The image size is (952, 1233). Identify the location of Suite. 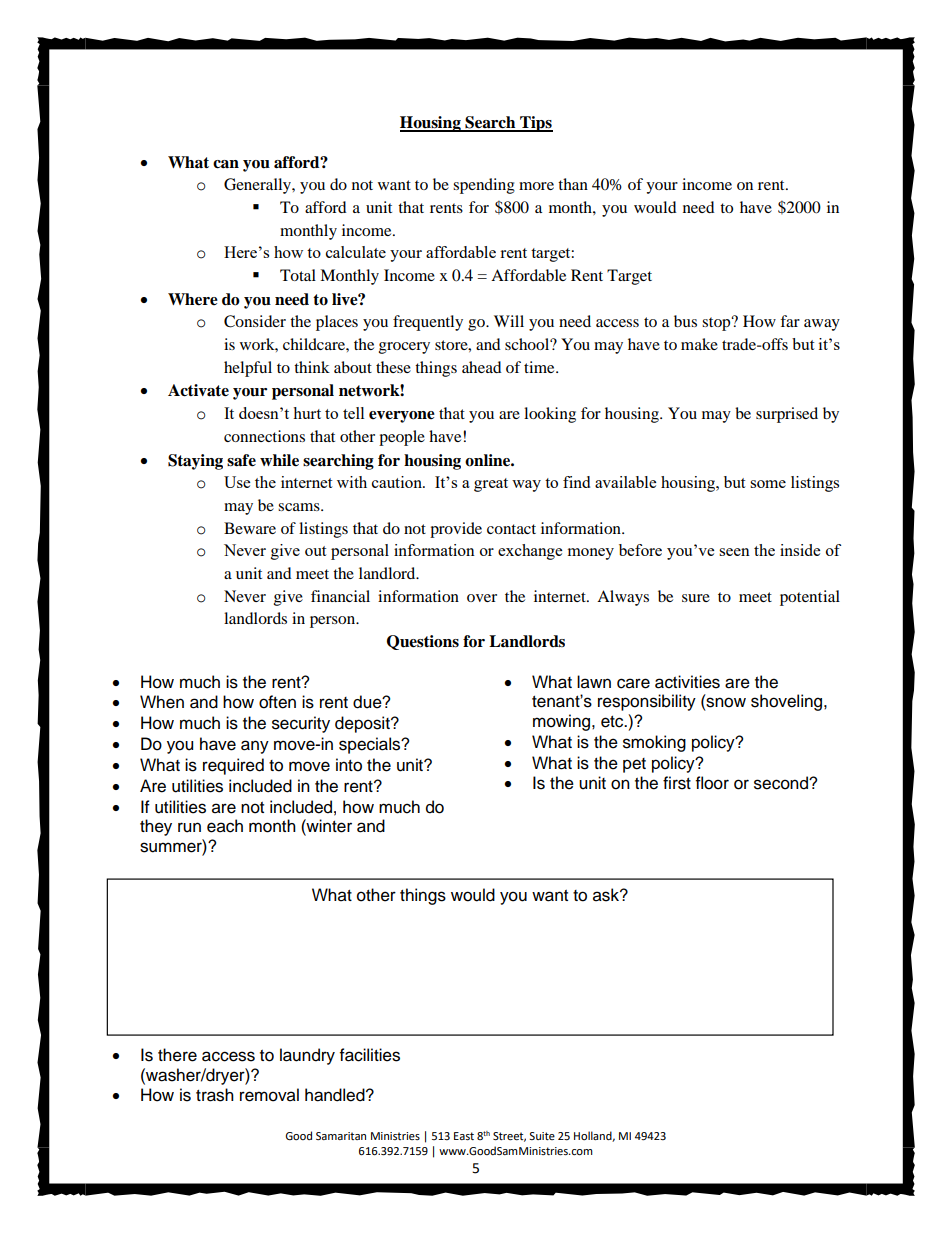
(542, 1136).
